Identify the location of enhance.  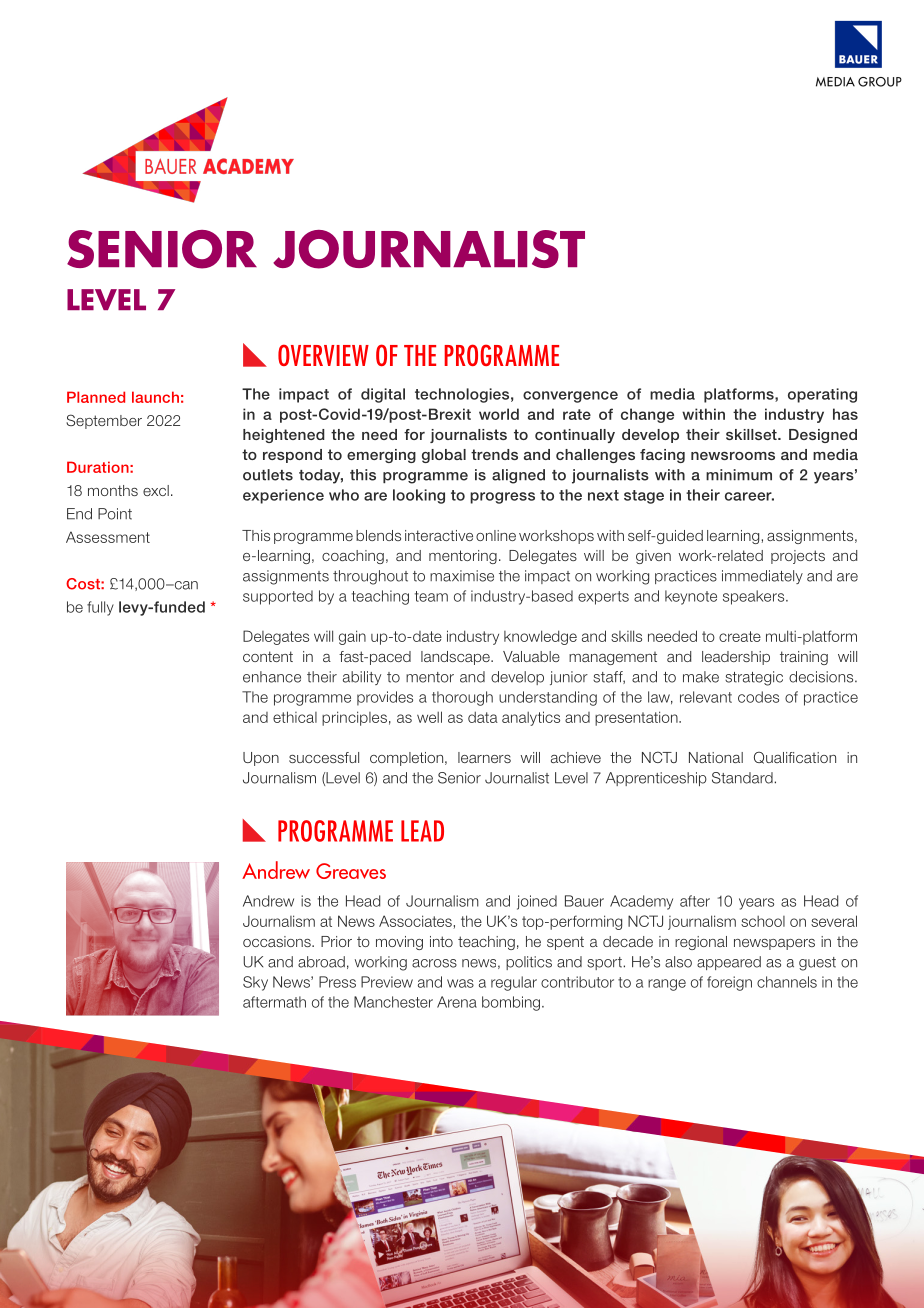
(272, 677).
